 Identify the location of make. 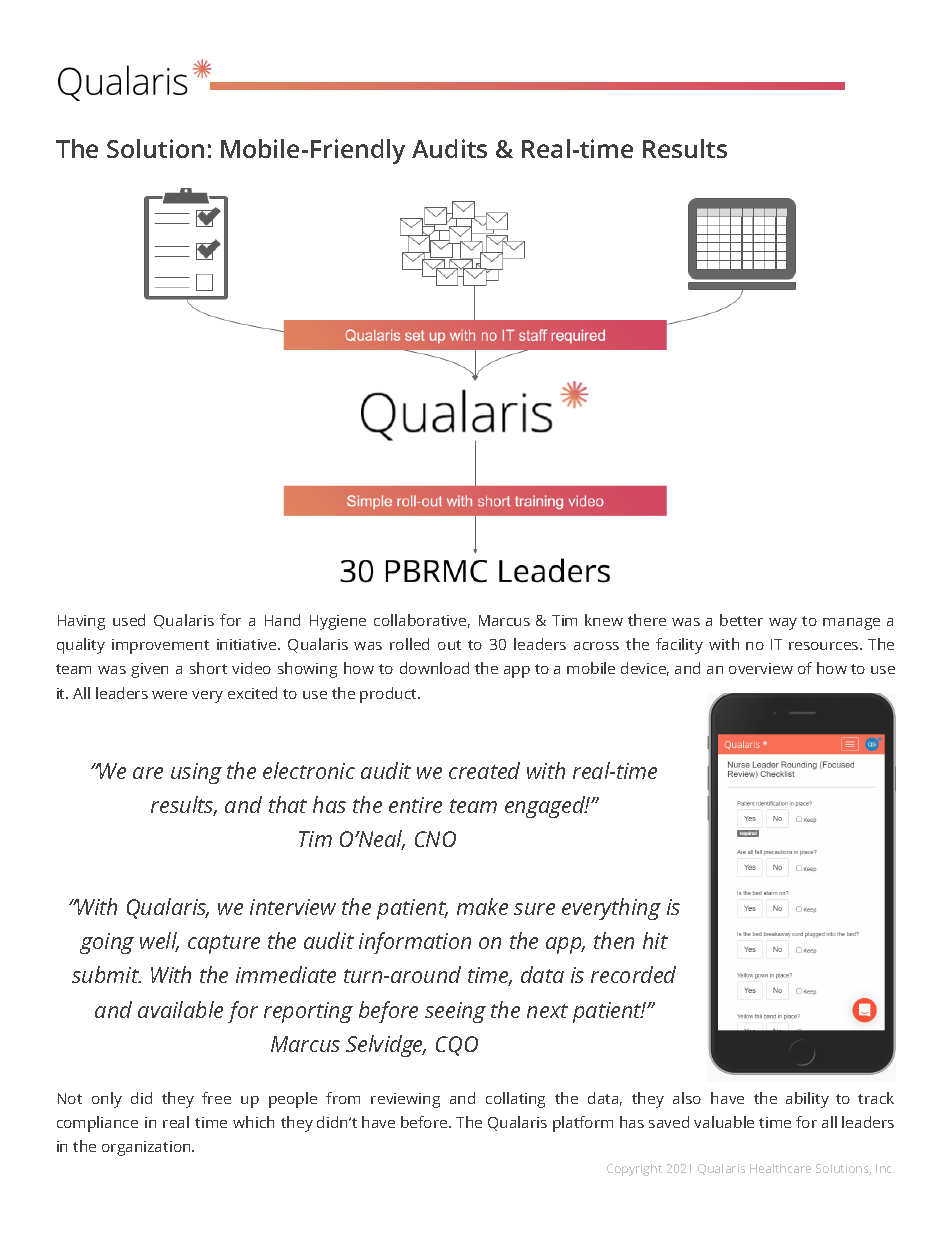
(482, 906).
